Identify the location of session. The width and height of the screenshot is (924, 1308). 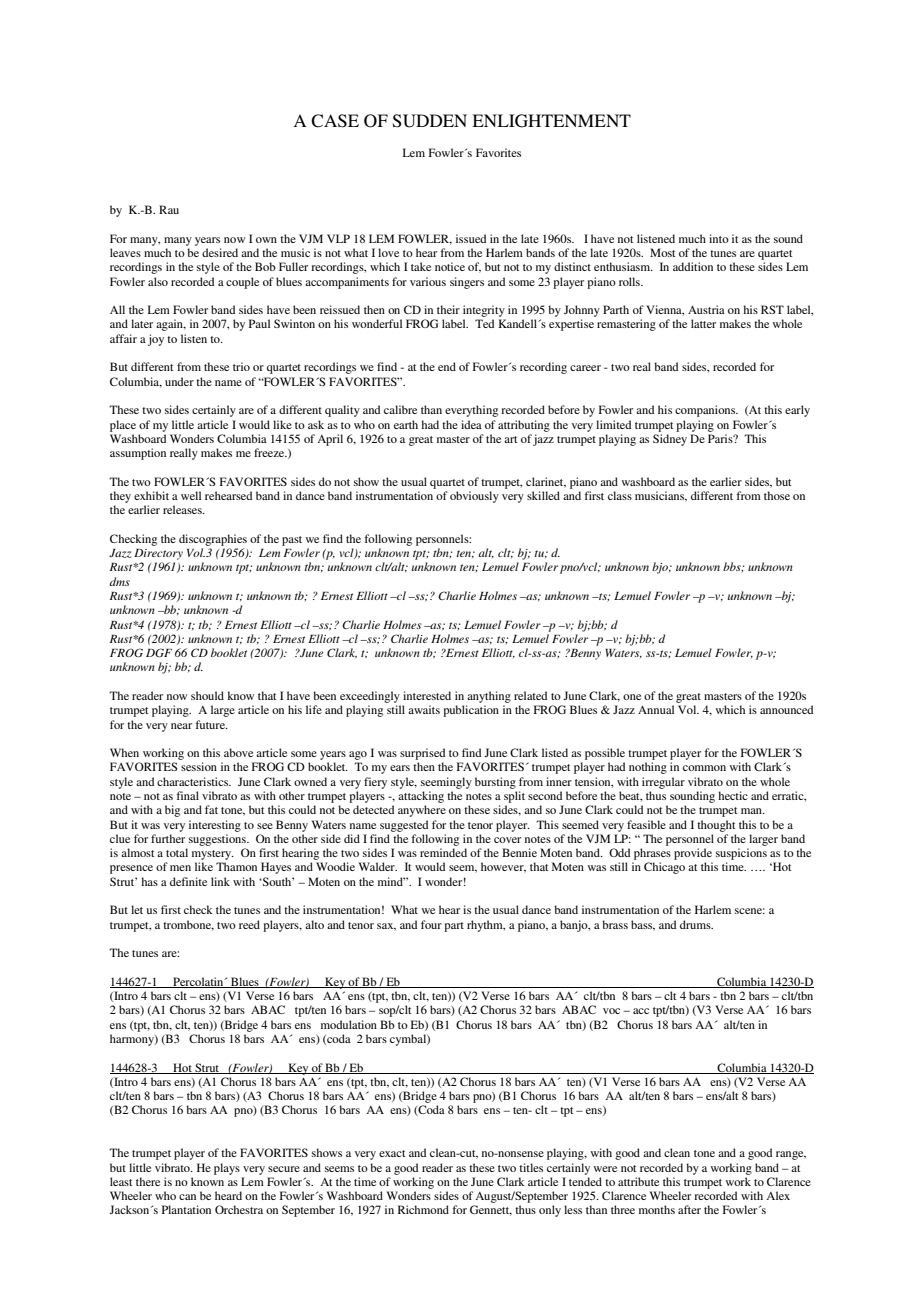
(199, 766).
